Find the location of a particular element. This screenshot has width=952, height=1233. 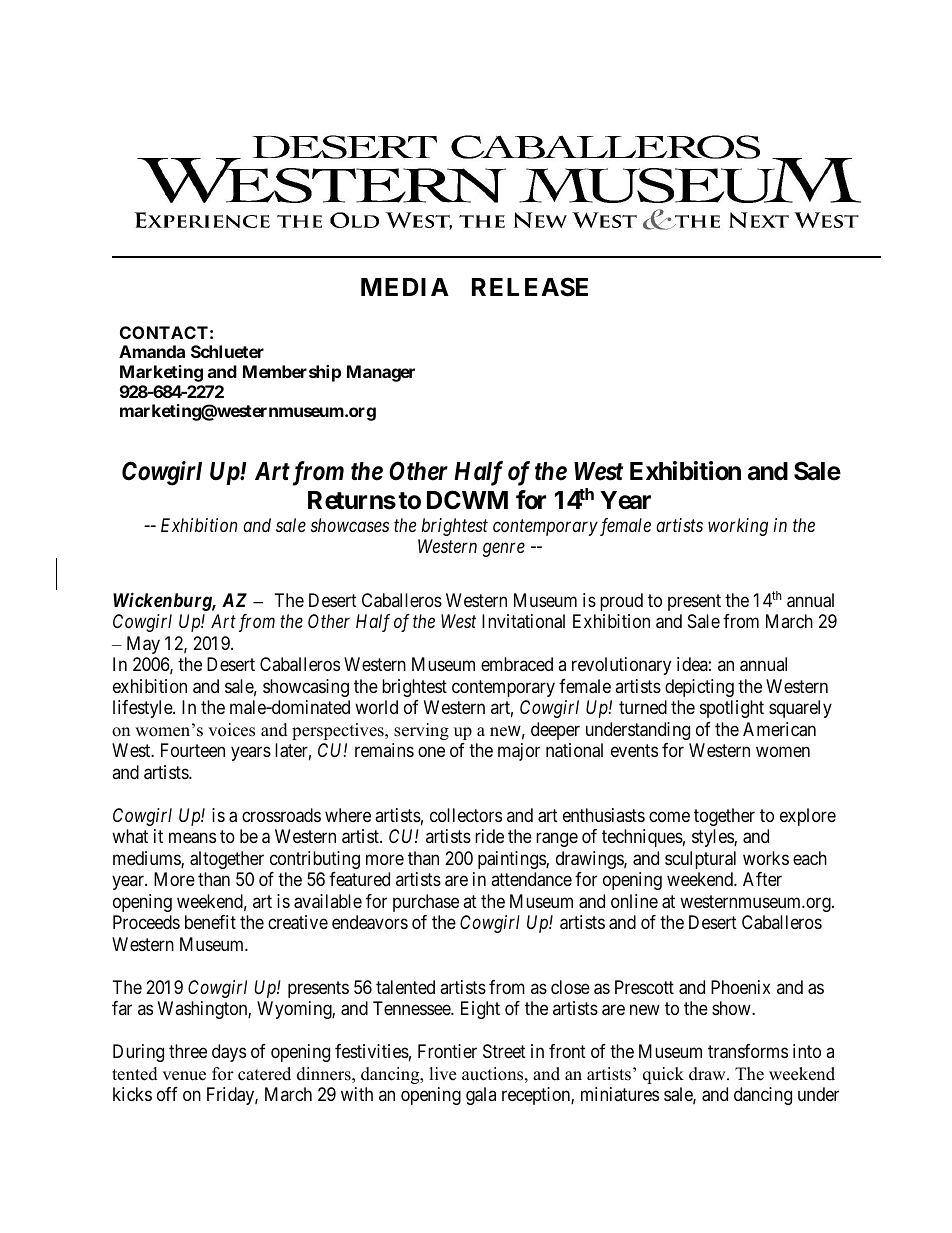

genre is located at coordinates (504, 550).
